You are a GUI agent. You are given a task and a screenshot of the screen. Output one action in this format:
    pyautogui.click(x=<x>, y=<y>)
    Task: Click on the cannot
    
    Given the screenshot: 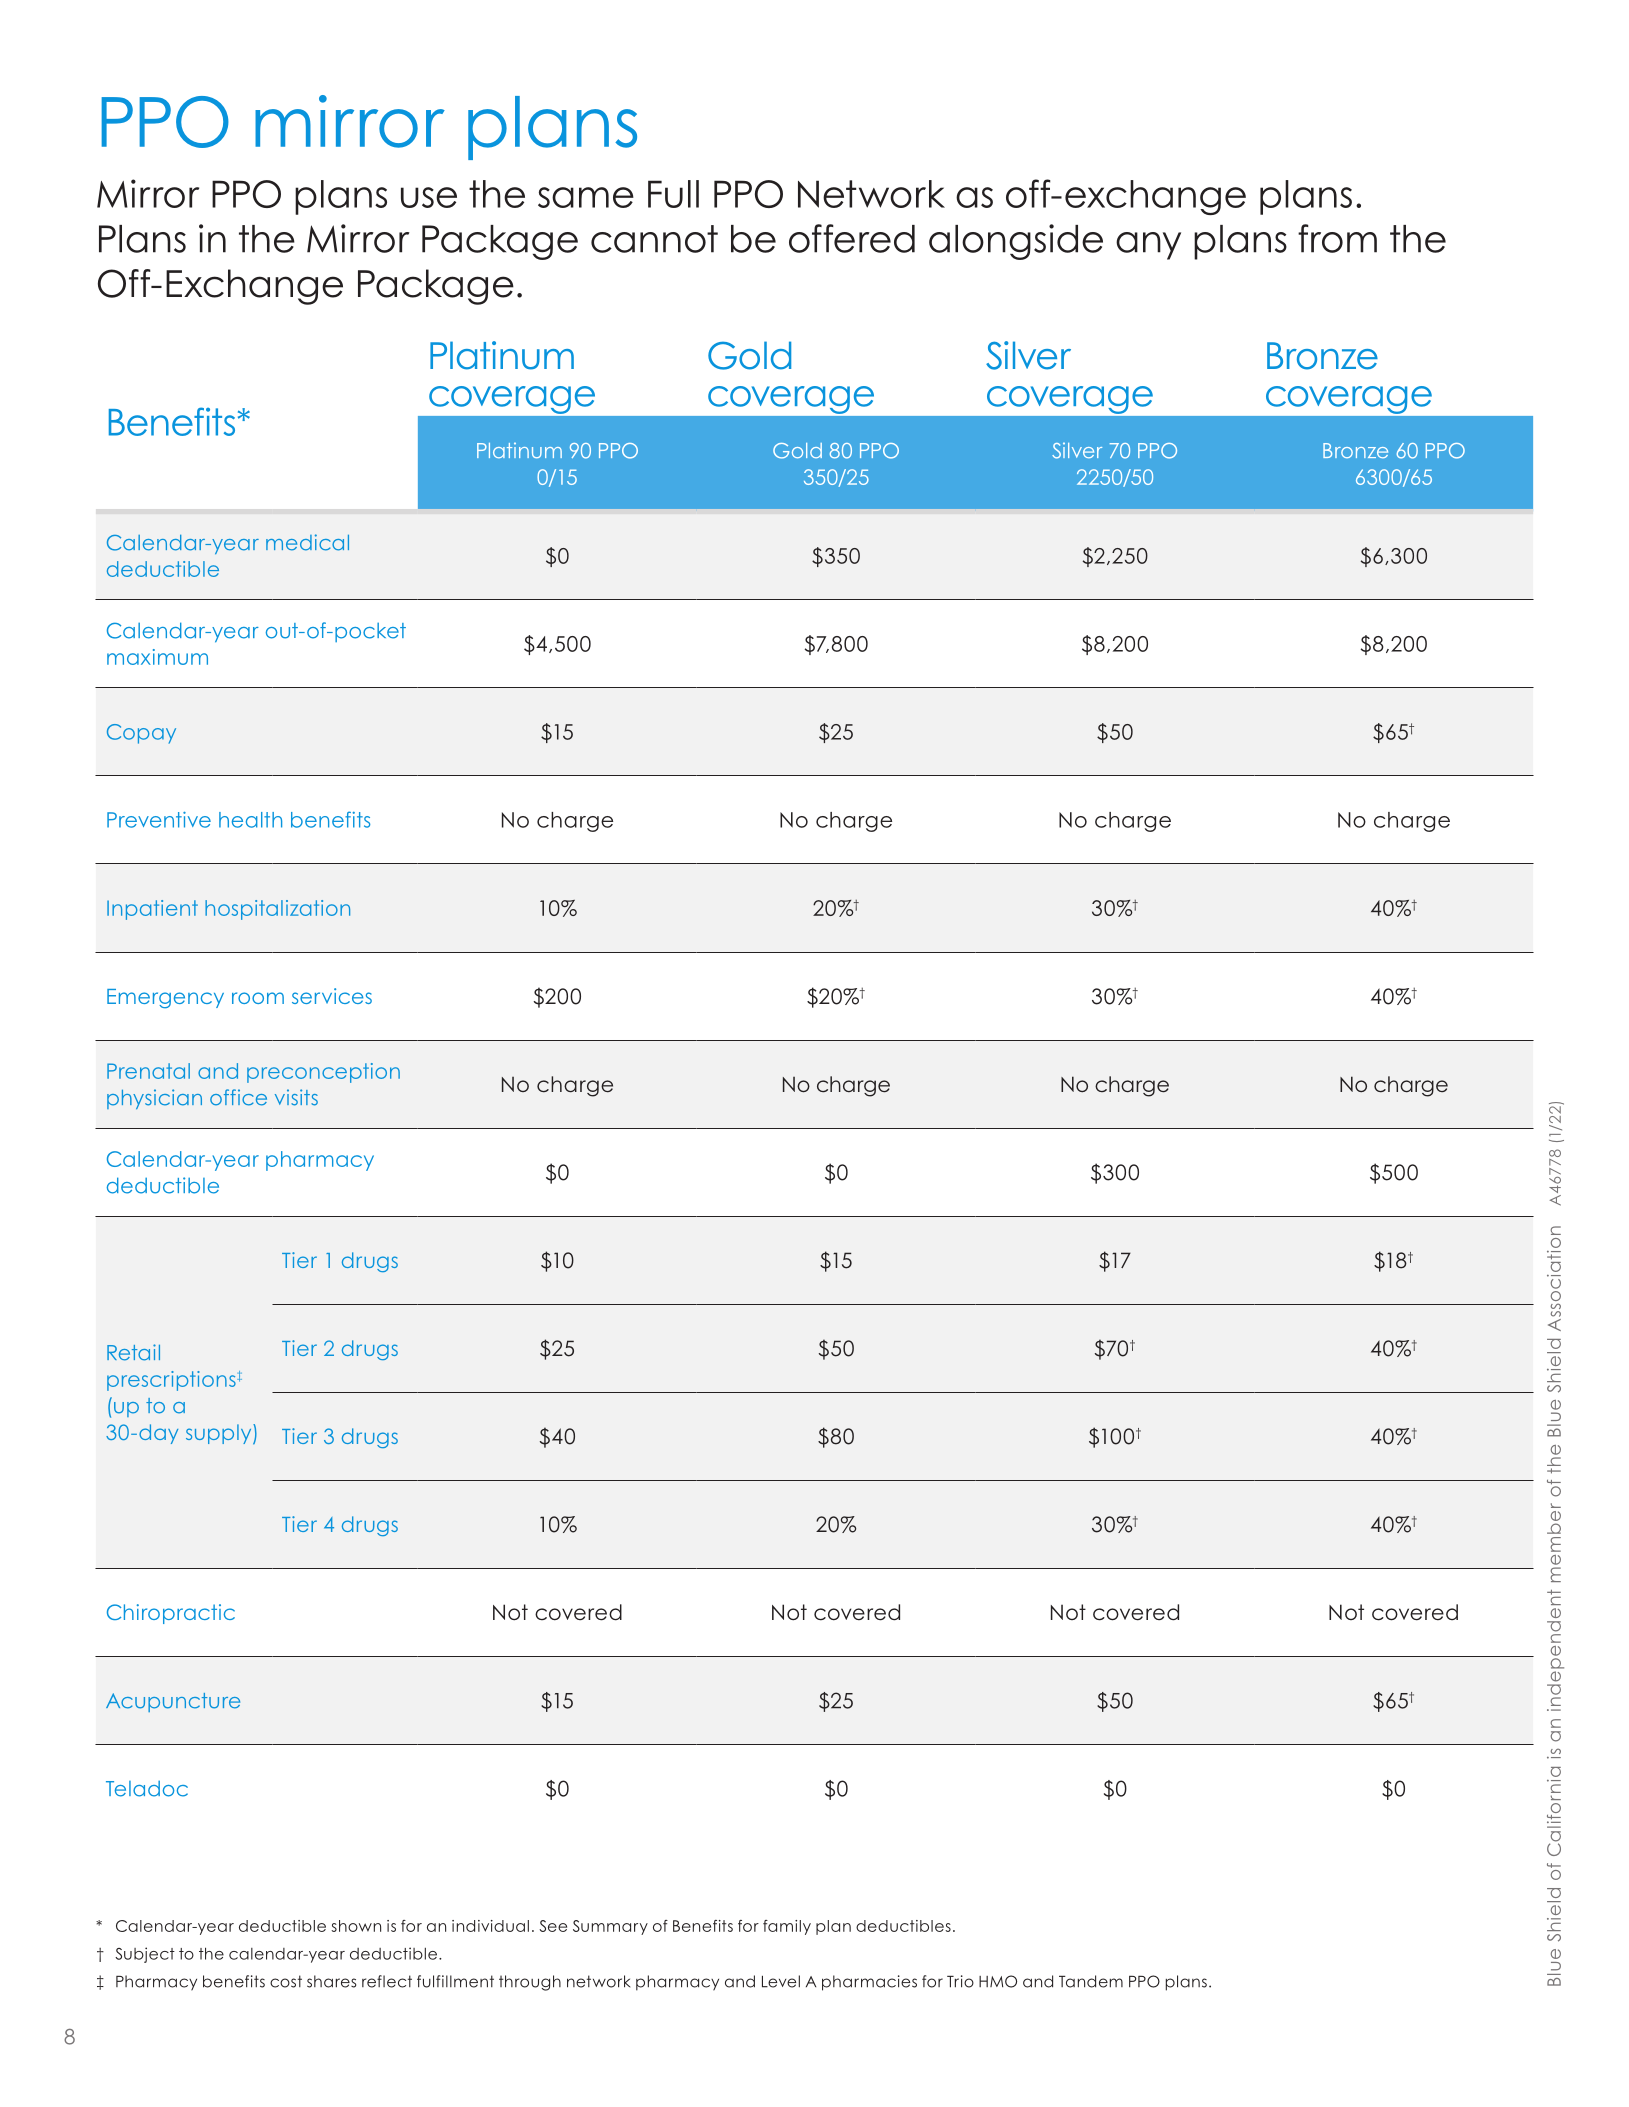 What is the action you would take?
    pyautogui.click(x=654, y=239)
